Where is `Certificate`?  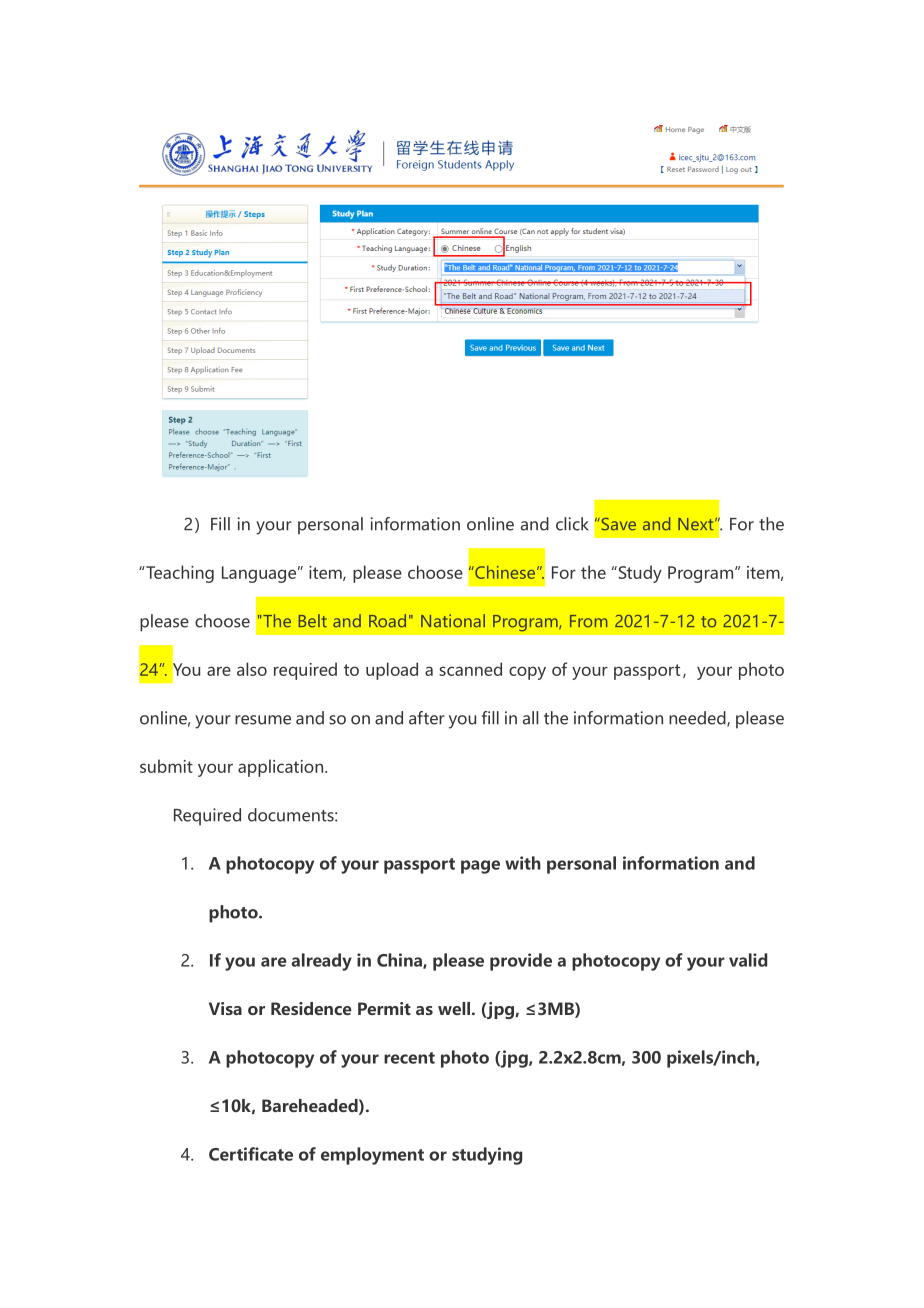
Certificate is located at coordinates (251, 1154).
